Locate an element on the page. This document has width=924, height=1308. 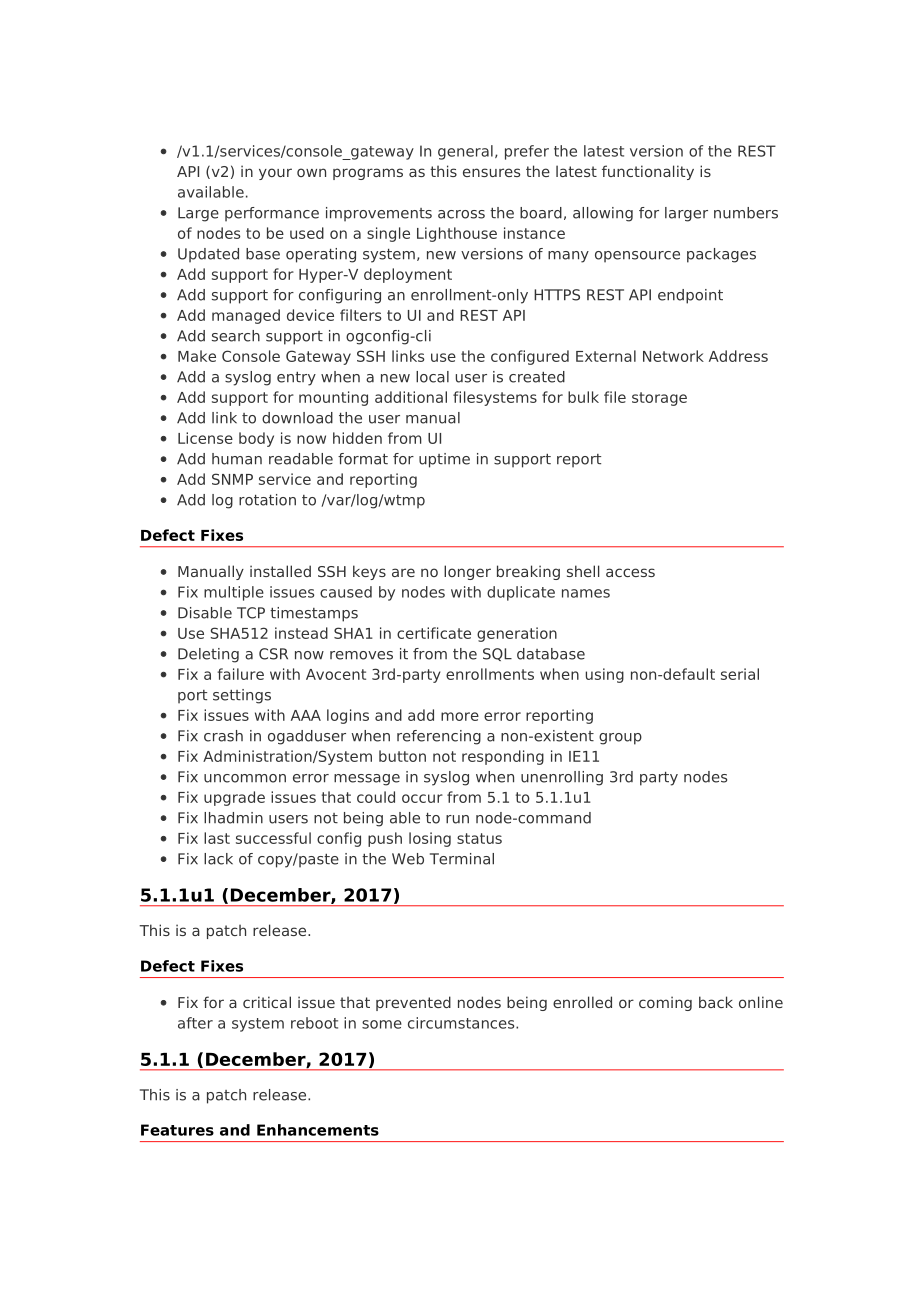
Features is located at coordinates (177, 1130).
